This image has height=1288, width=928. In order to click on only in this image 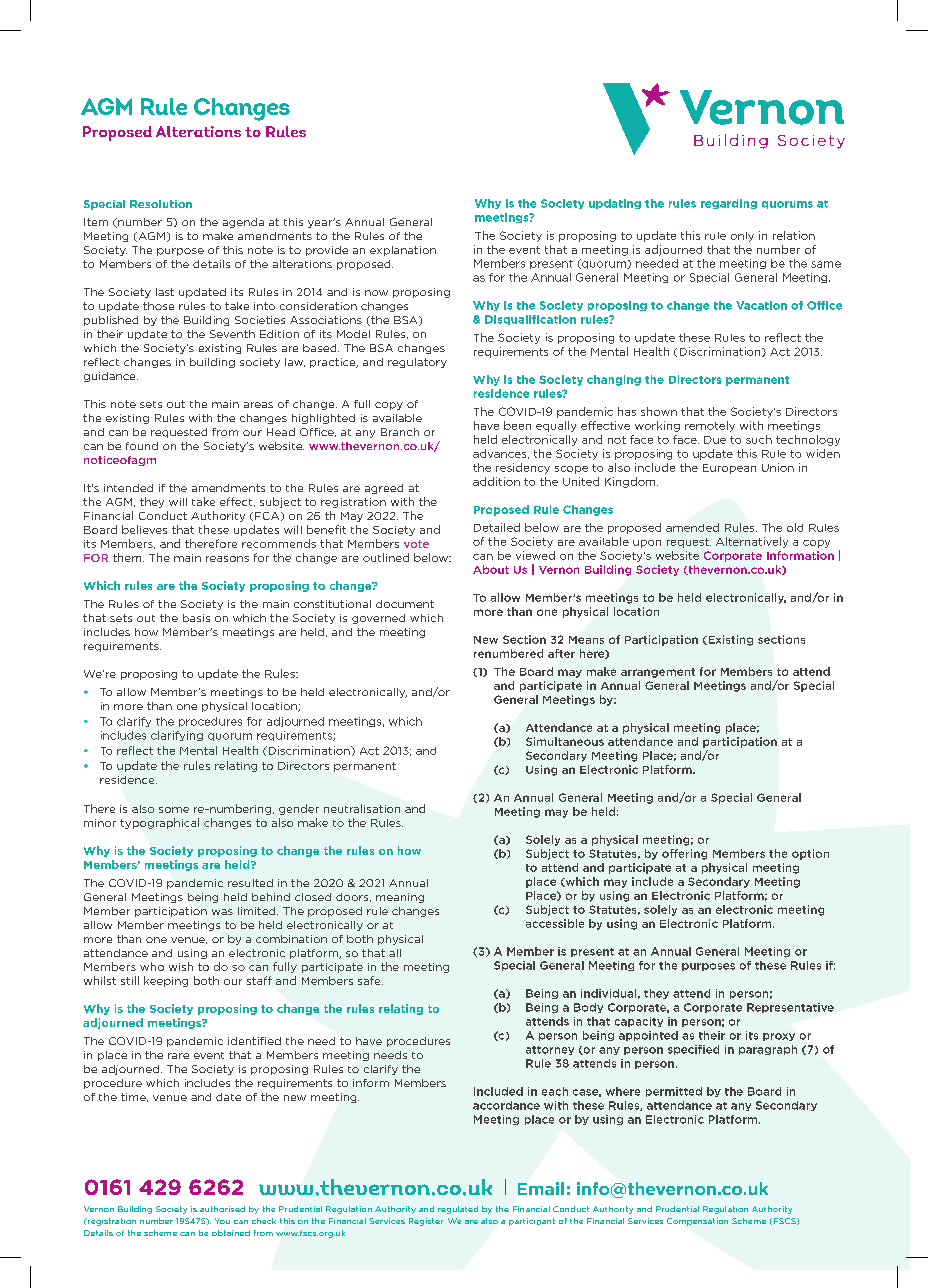, I will do `click(742, 237)`.
